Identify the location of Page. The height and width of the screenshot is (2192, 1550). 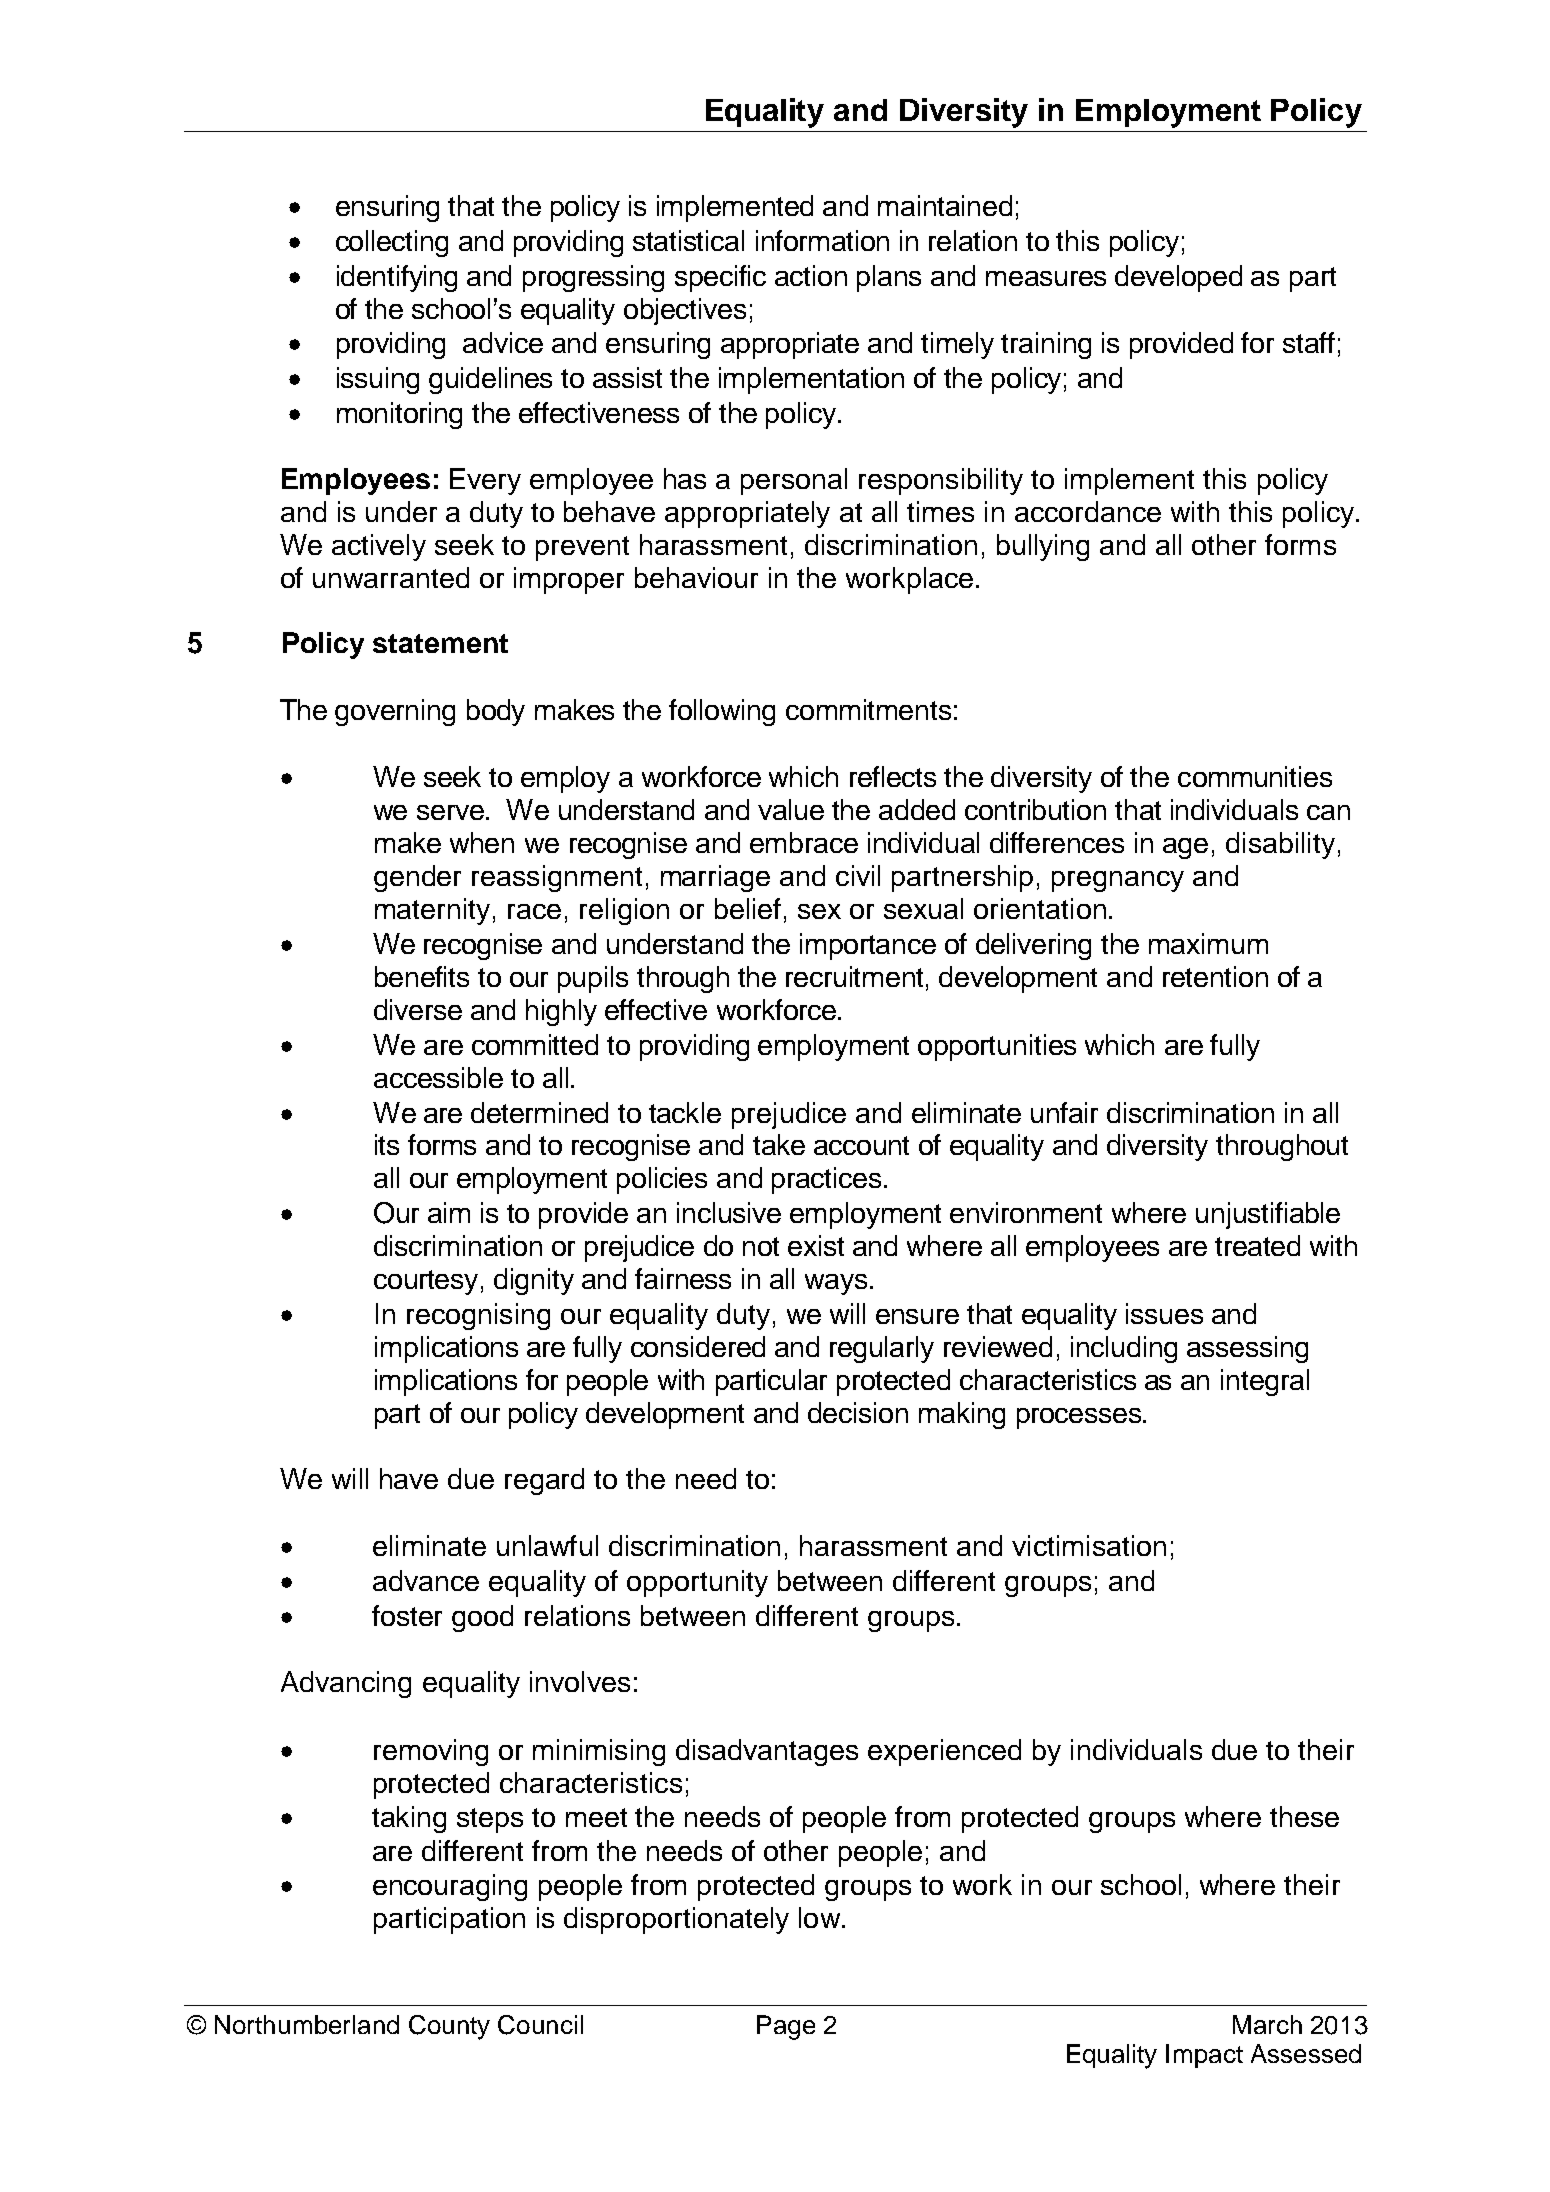
(786, 2027).
